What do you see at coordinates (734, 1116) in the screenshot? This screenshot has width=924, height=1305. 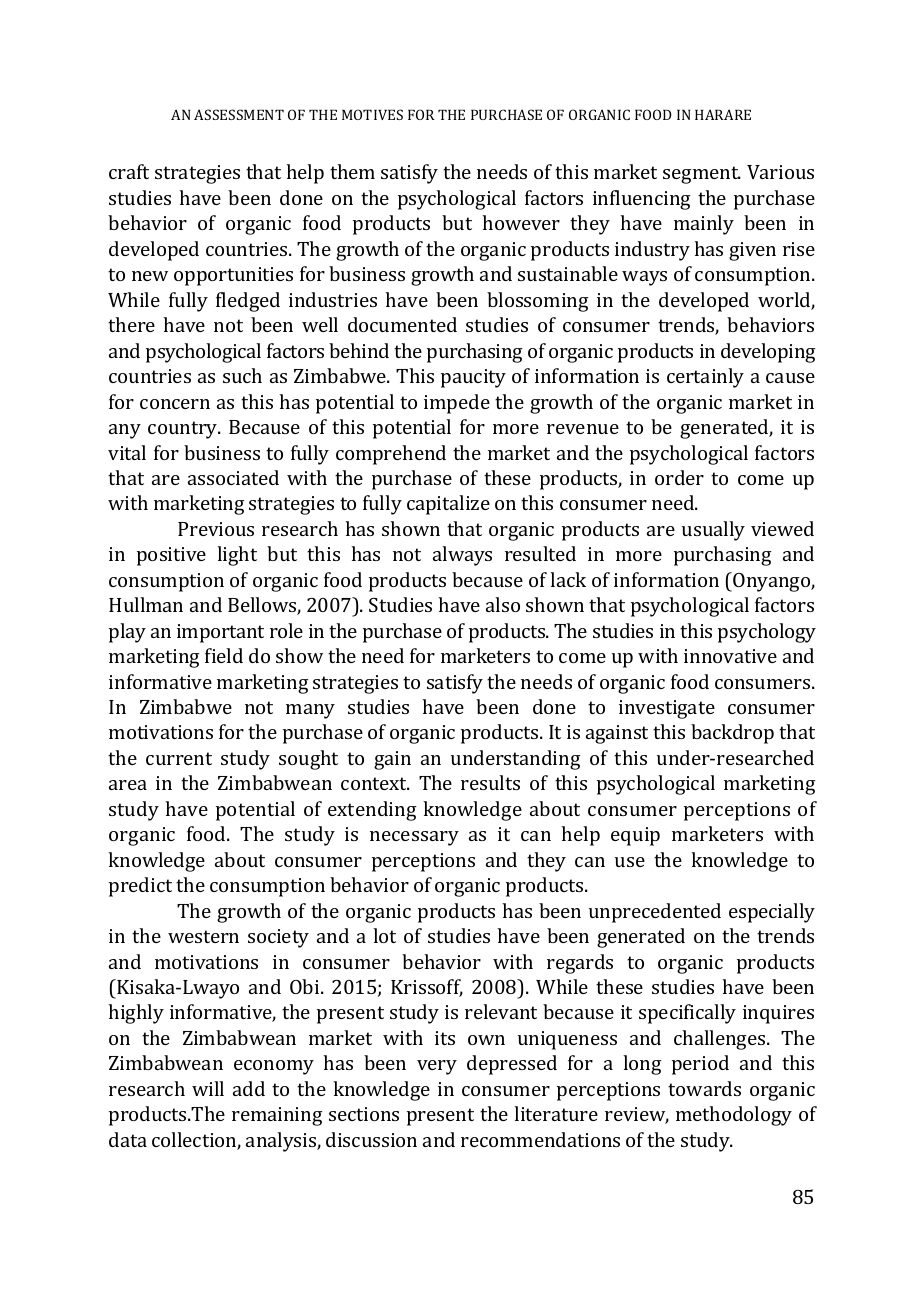 I see `methodology` at bounding box center [734, 1116].
